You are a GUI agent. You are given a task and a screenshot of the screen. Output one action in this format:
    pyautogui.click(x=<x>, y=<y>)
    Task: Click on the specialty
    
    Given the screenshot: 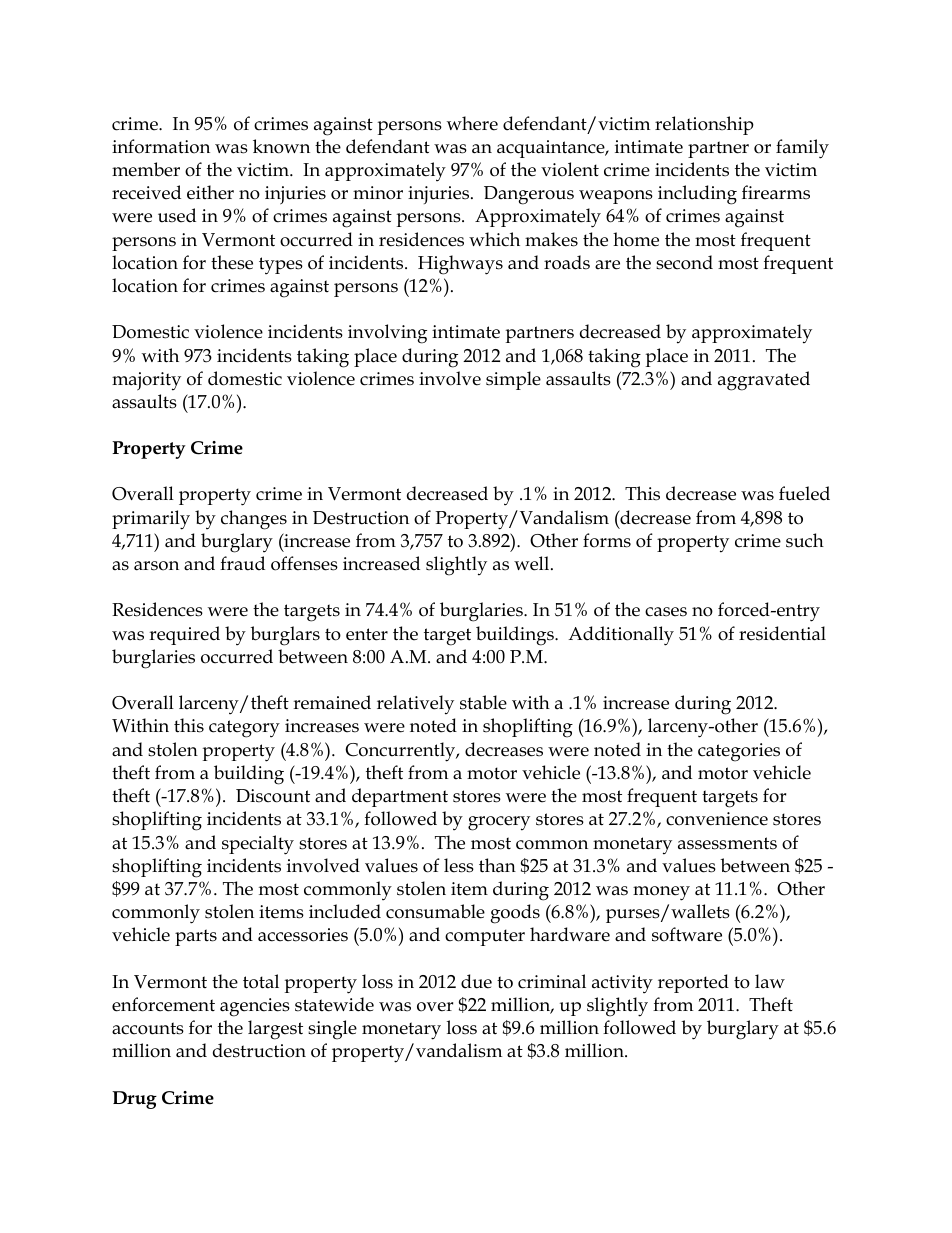 What is the action you would take?
    pyautogui.click(x=258, y=845)
